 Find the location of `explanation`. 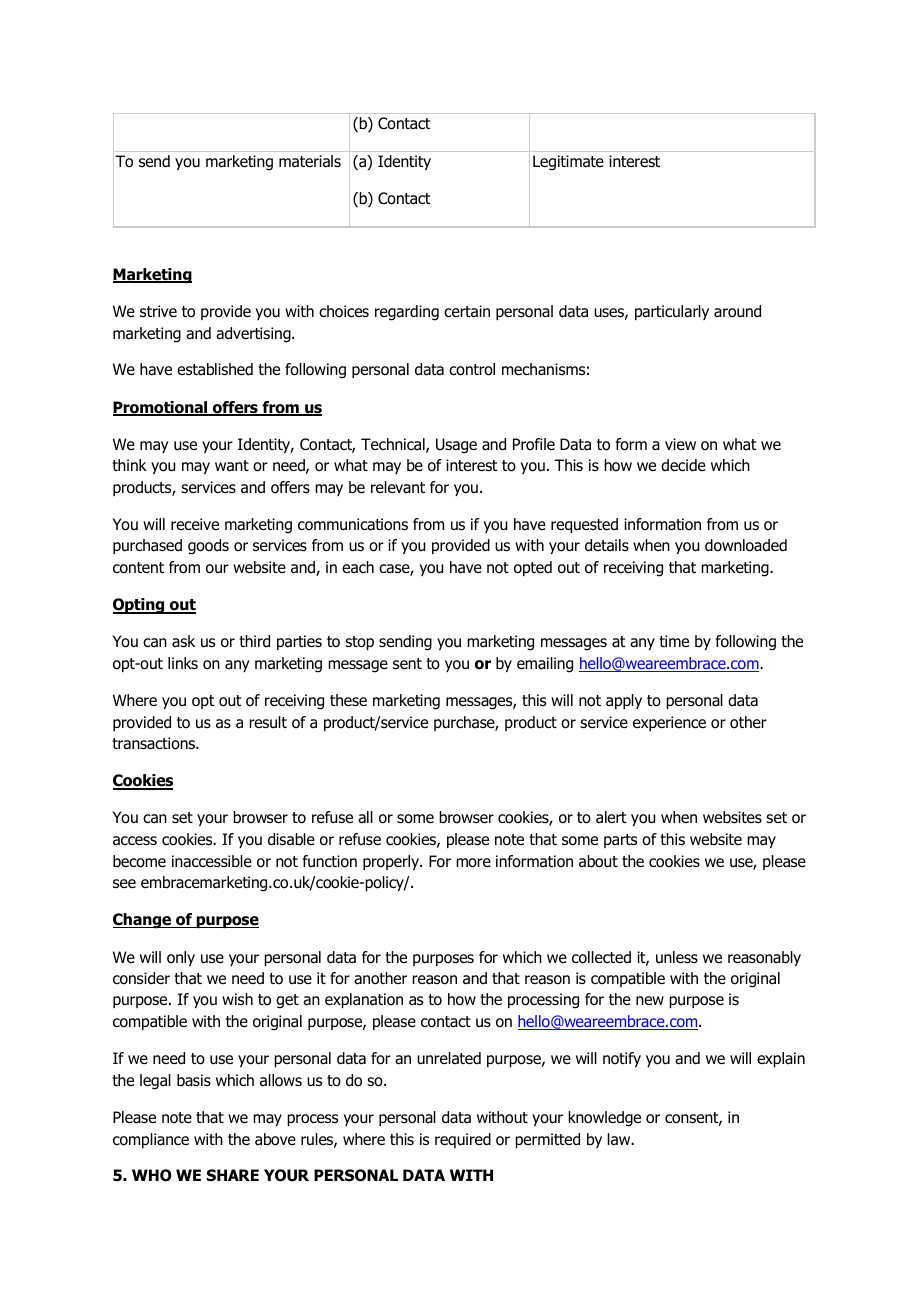

explanation is located at coordinates (364, 1000).
